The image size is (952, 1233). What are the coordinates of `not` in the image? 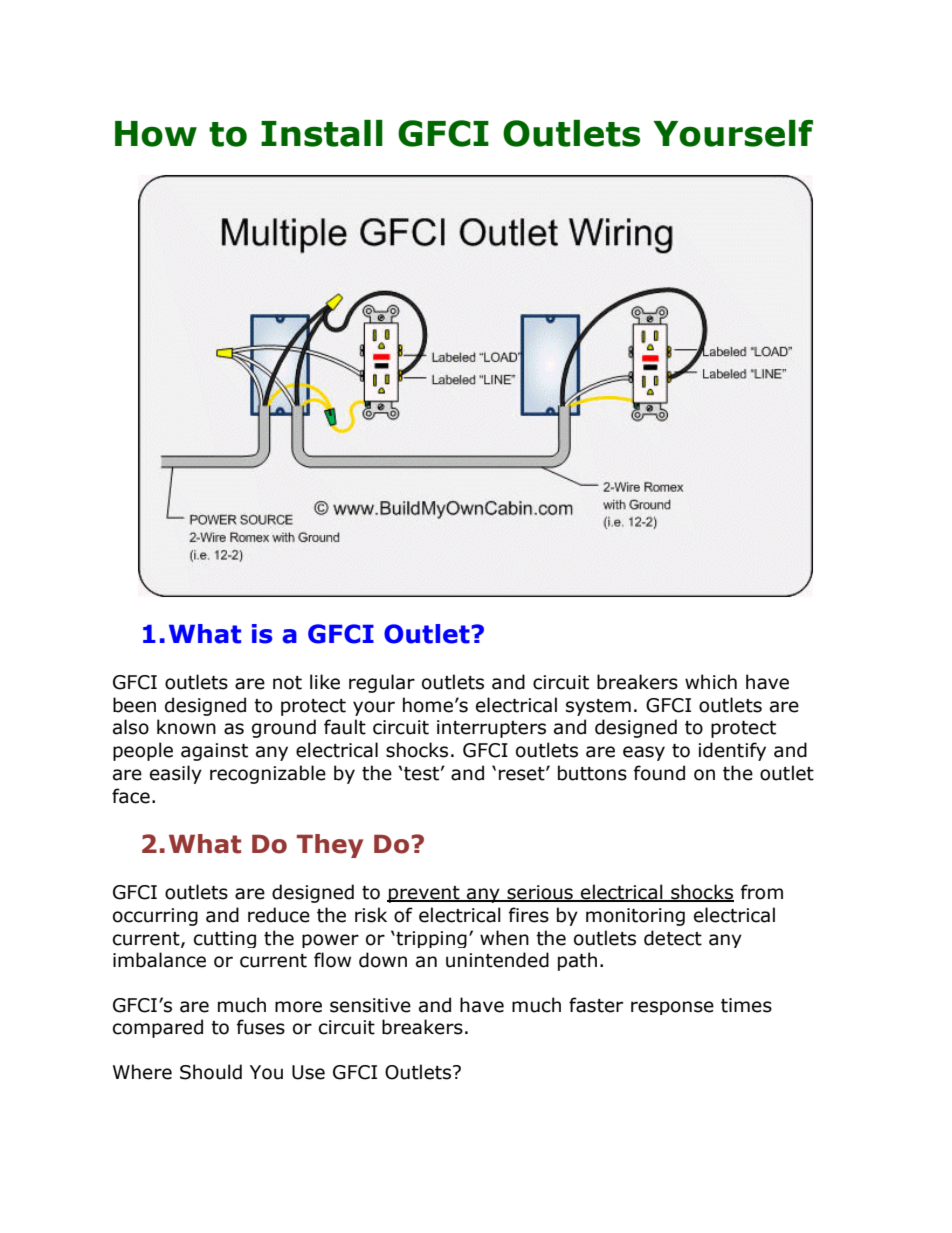 It's located at (287, 683).
